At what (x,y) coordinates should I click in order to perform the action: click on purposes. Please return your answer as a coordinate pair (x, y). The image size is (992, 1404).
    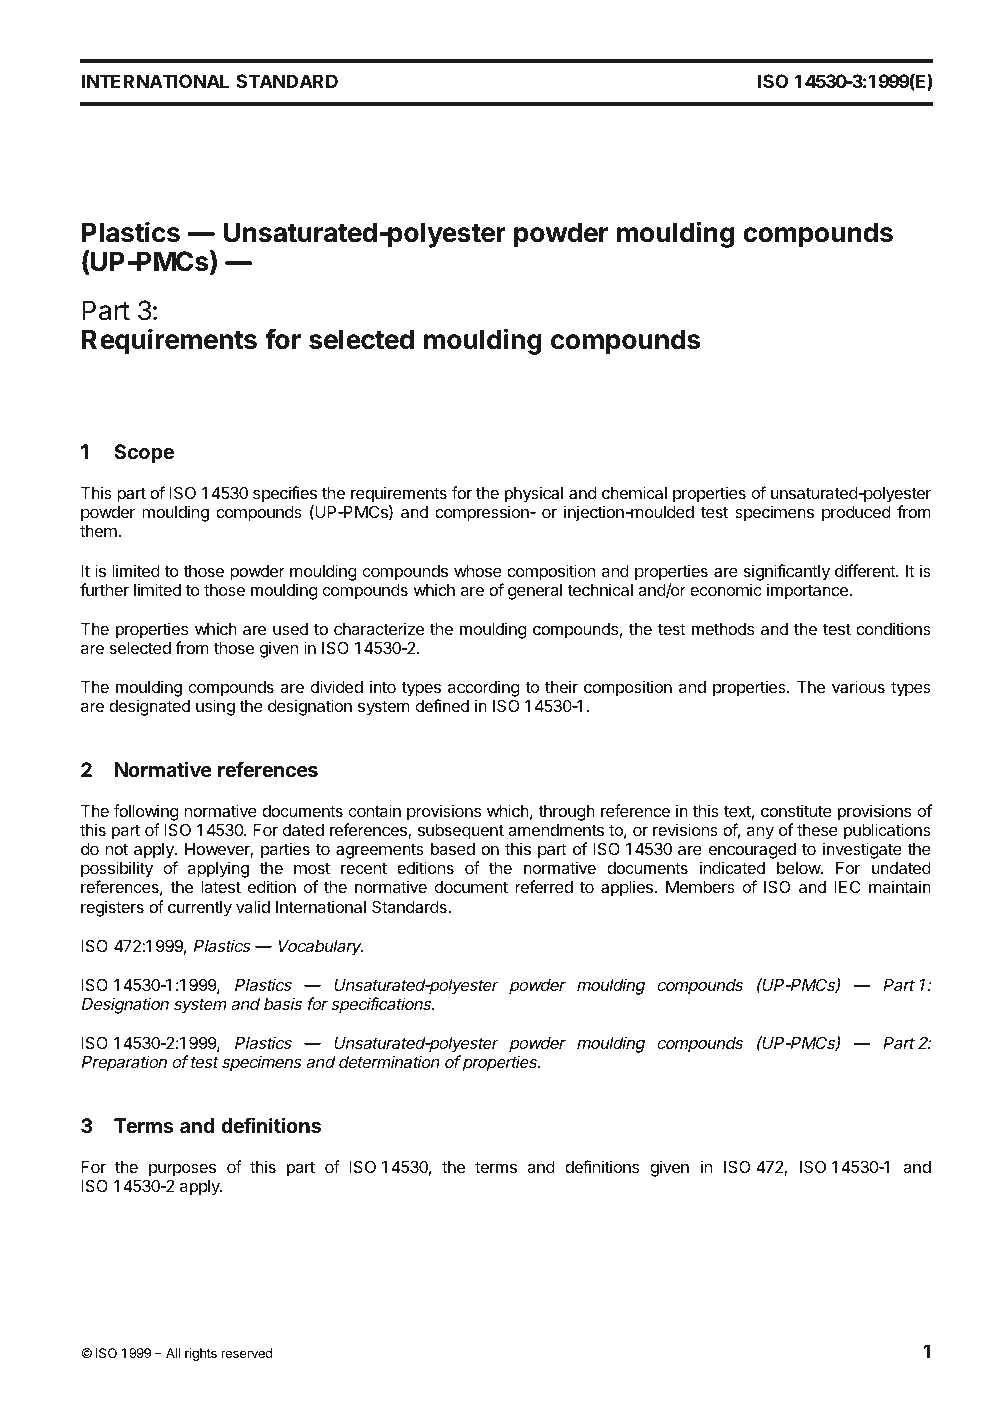
    Looking at the image, I should click on (182, 1170).
